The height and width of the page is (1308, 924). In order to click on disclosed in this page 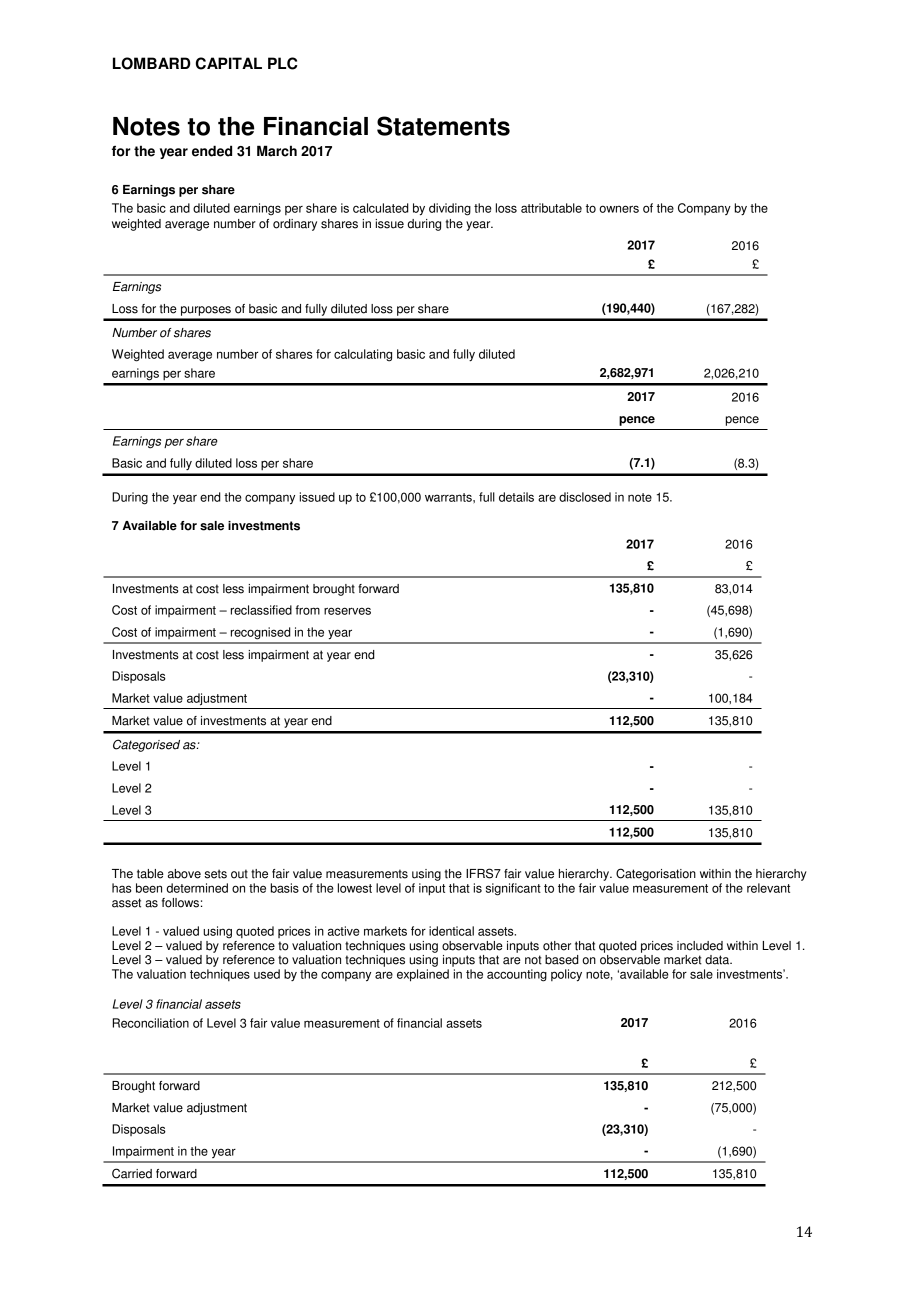, I will do `click(585, 497)`.
